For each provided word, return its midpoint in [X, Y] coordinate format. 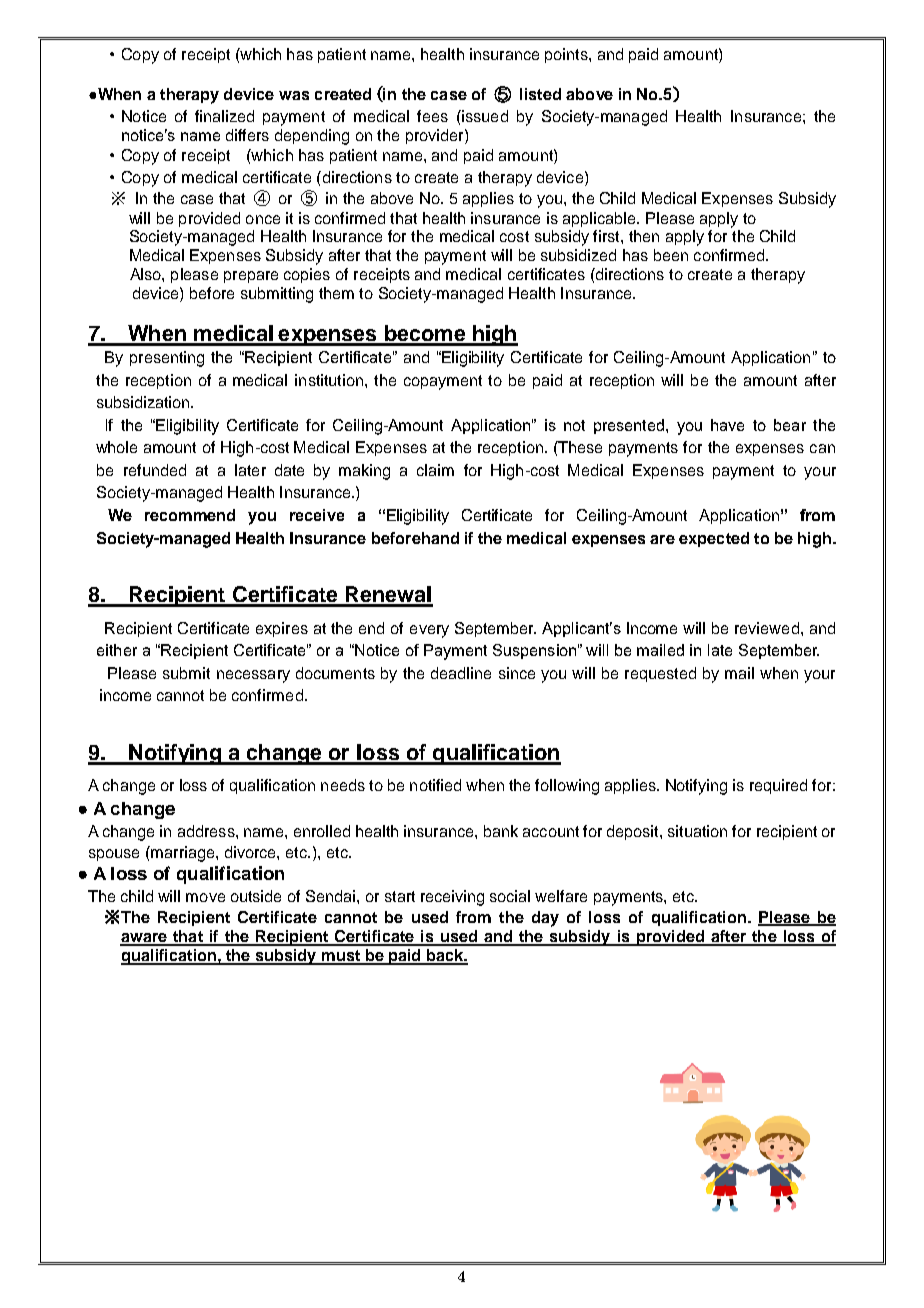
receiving [452, 898]
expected [714, 539]
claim [435, 470]
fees [432, 116]
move [205, 897]
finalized [224, 116]
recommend [190, 515]
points [567, 55]
